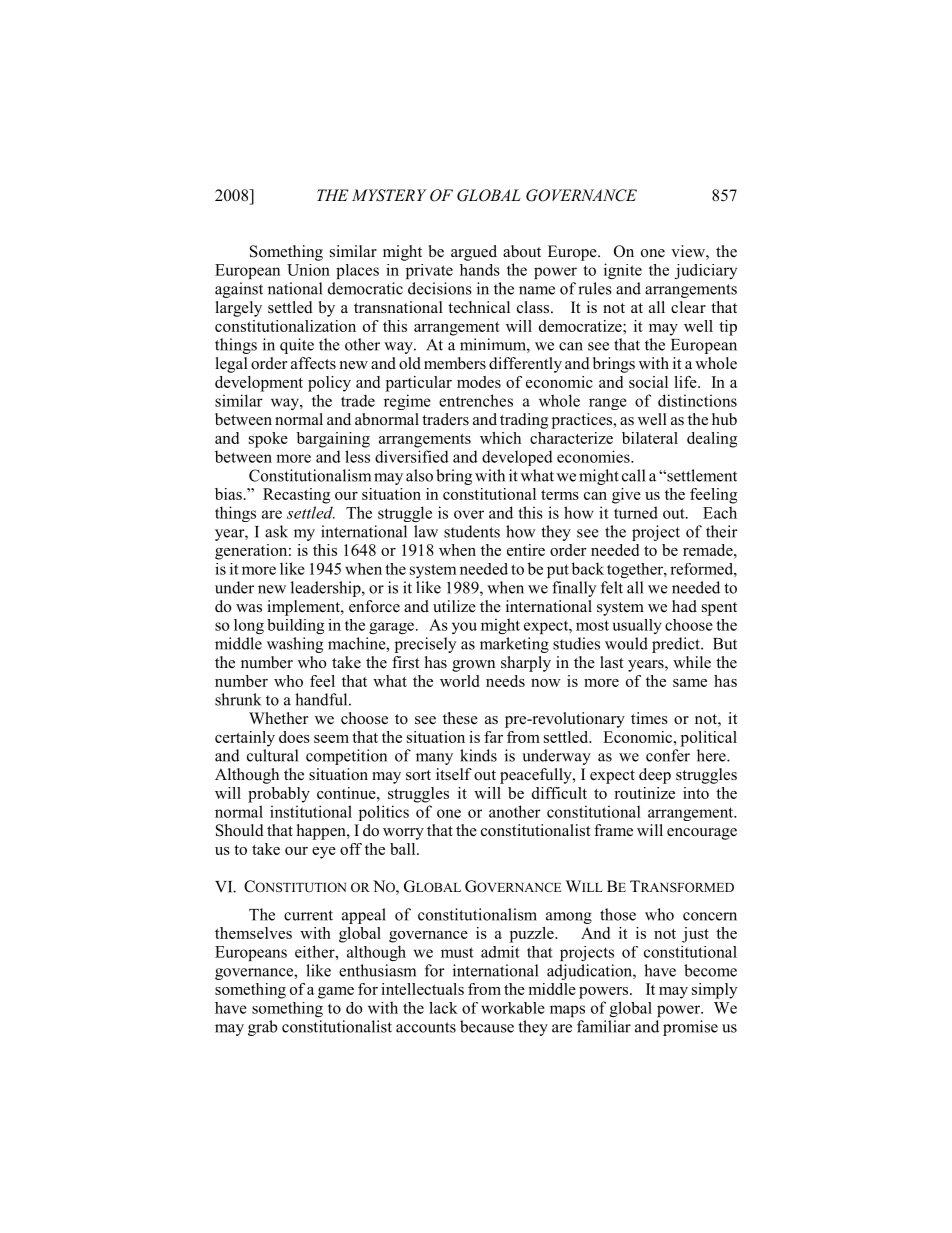 The width and height of the screenshot is (952, 1233). What do you see at coordinates (474, 253) in the screenshot?
I see `argued` at bounding box center [474, 253].
